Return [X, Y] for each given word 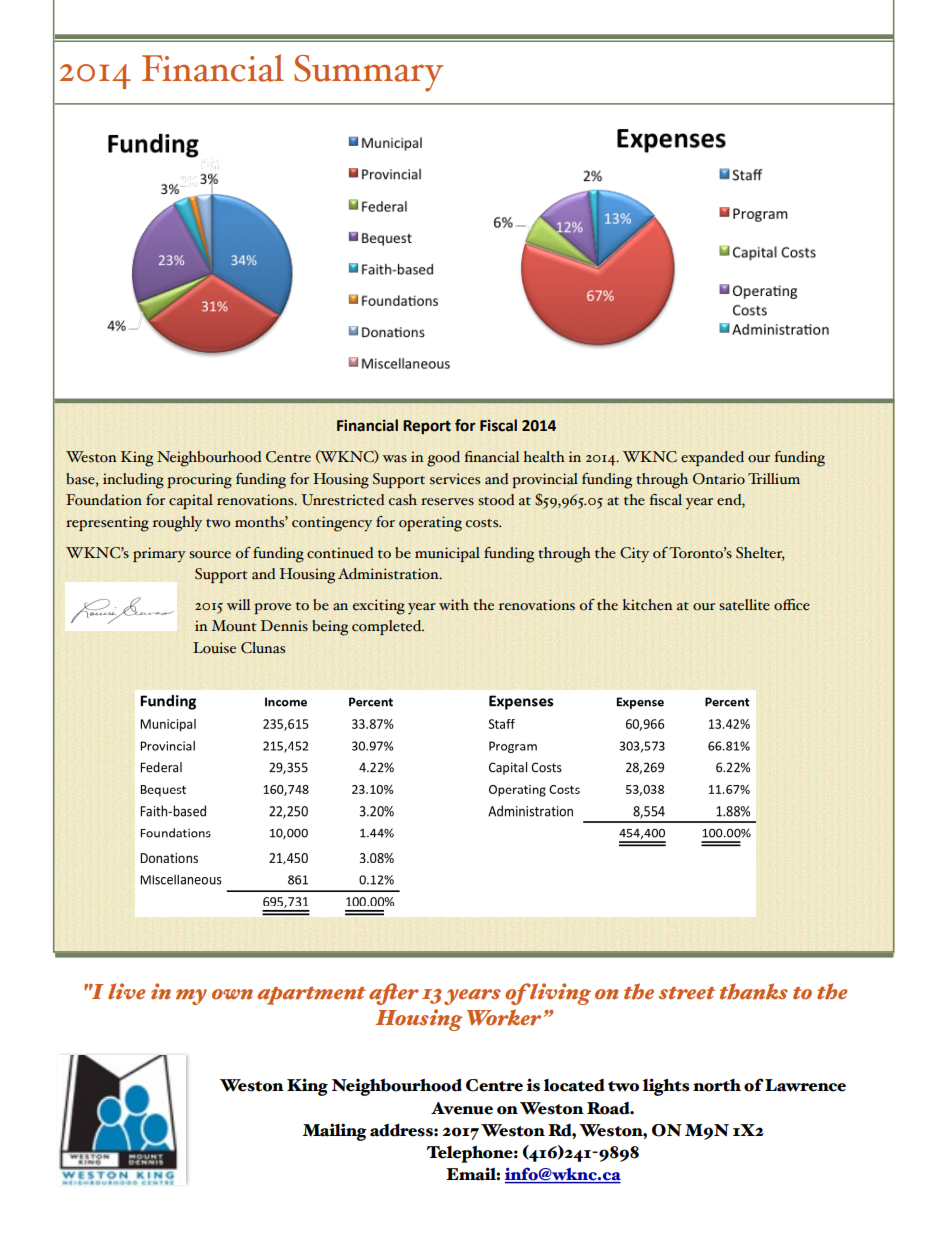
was [395, 459]
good [443, 459]
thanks [754, 991]
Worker [505, 1017]
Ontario [719, 479]
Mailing [334, 1132]
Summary [368, 73]
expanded [712, 458]
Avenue [462, 1108]
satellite [744, 605]
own [232, 994]
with [454, 604]
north [717, 1085]
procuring [199, 481]
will [238, 604]
